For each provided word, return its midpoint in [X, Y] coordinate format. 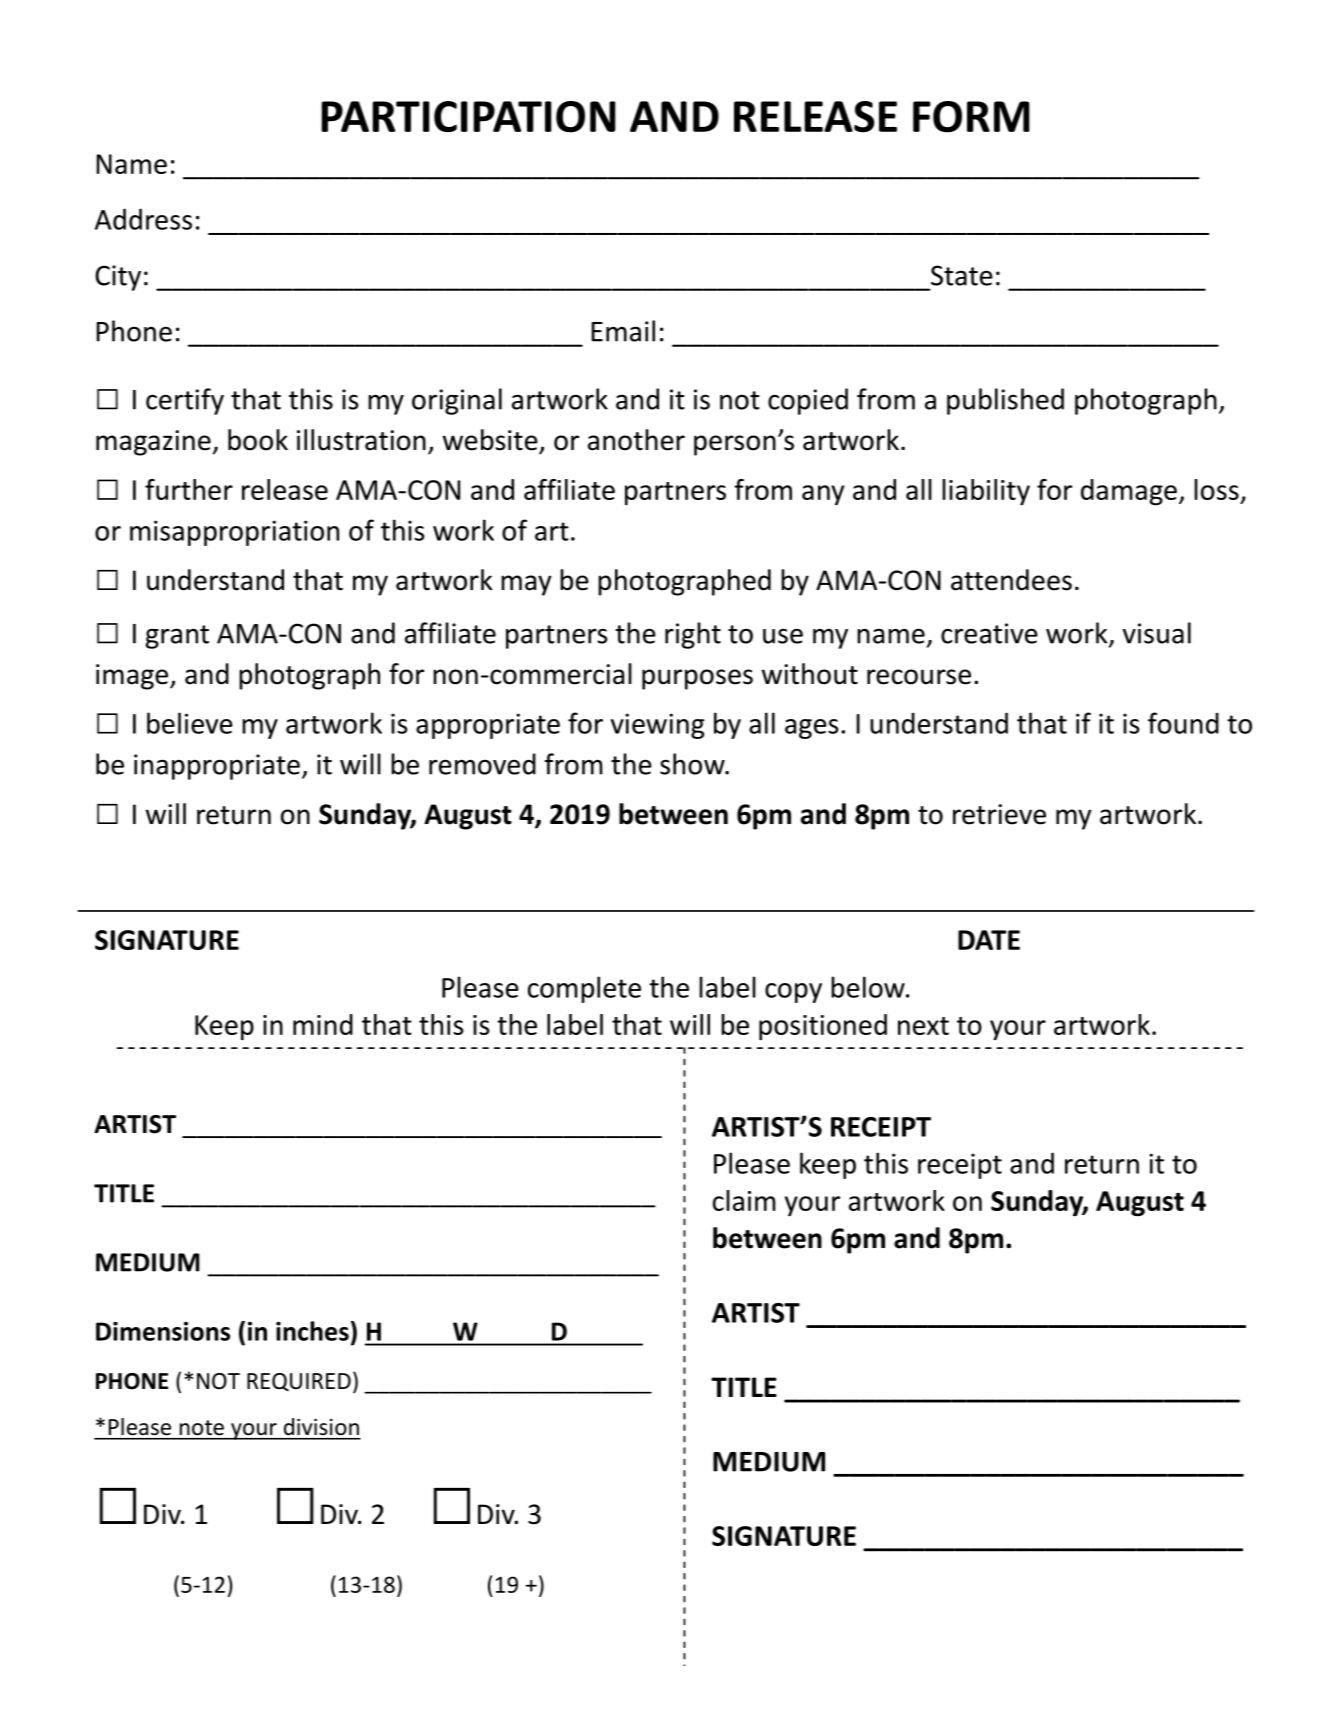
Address [143, 219]
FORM [971, 117]
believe [190, 723]
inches [312, 1331]
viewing [658, 726]
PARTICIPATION [468, 117]
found [1183, 723]
